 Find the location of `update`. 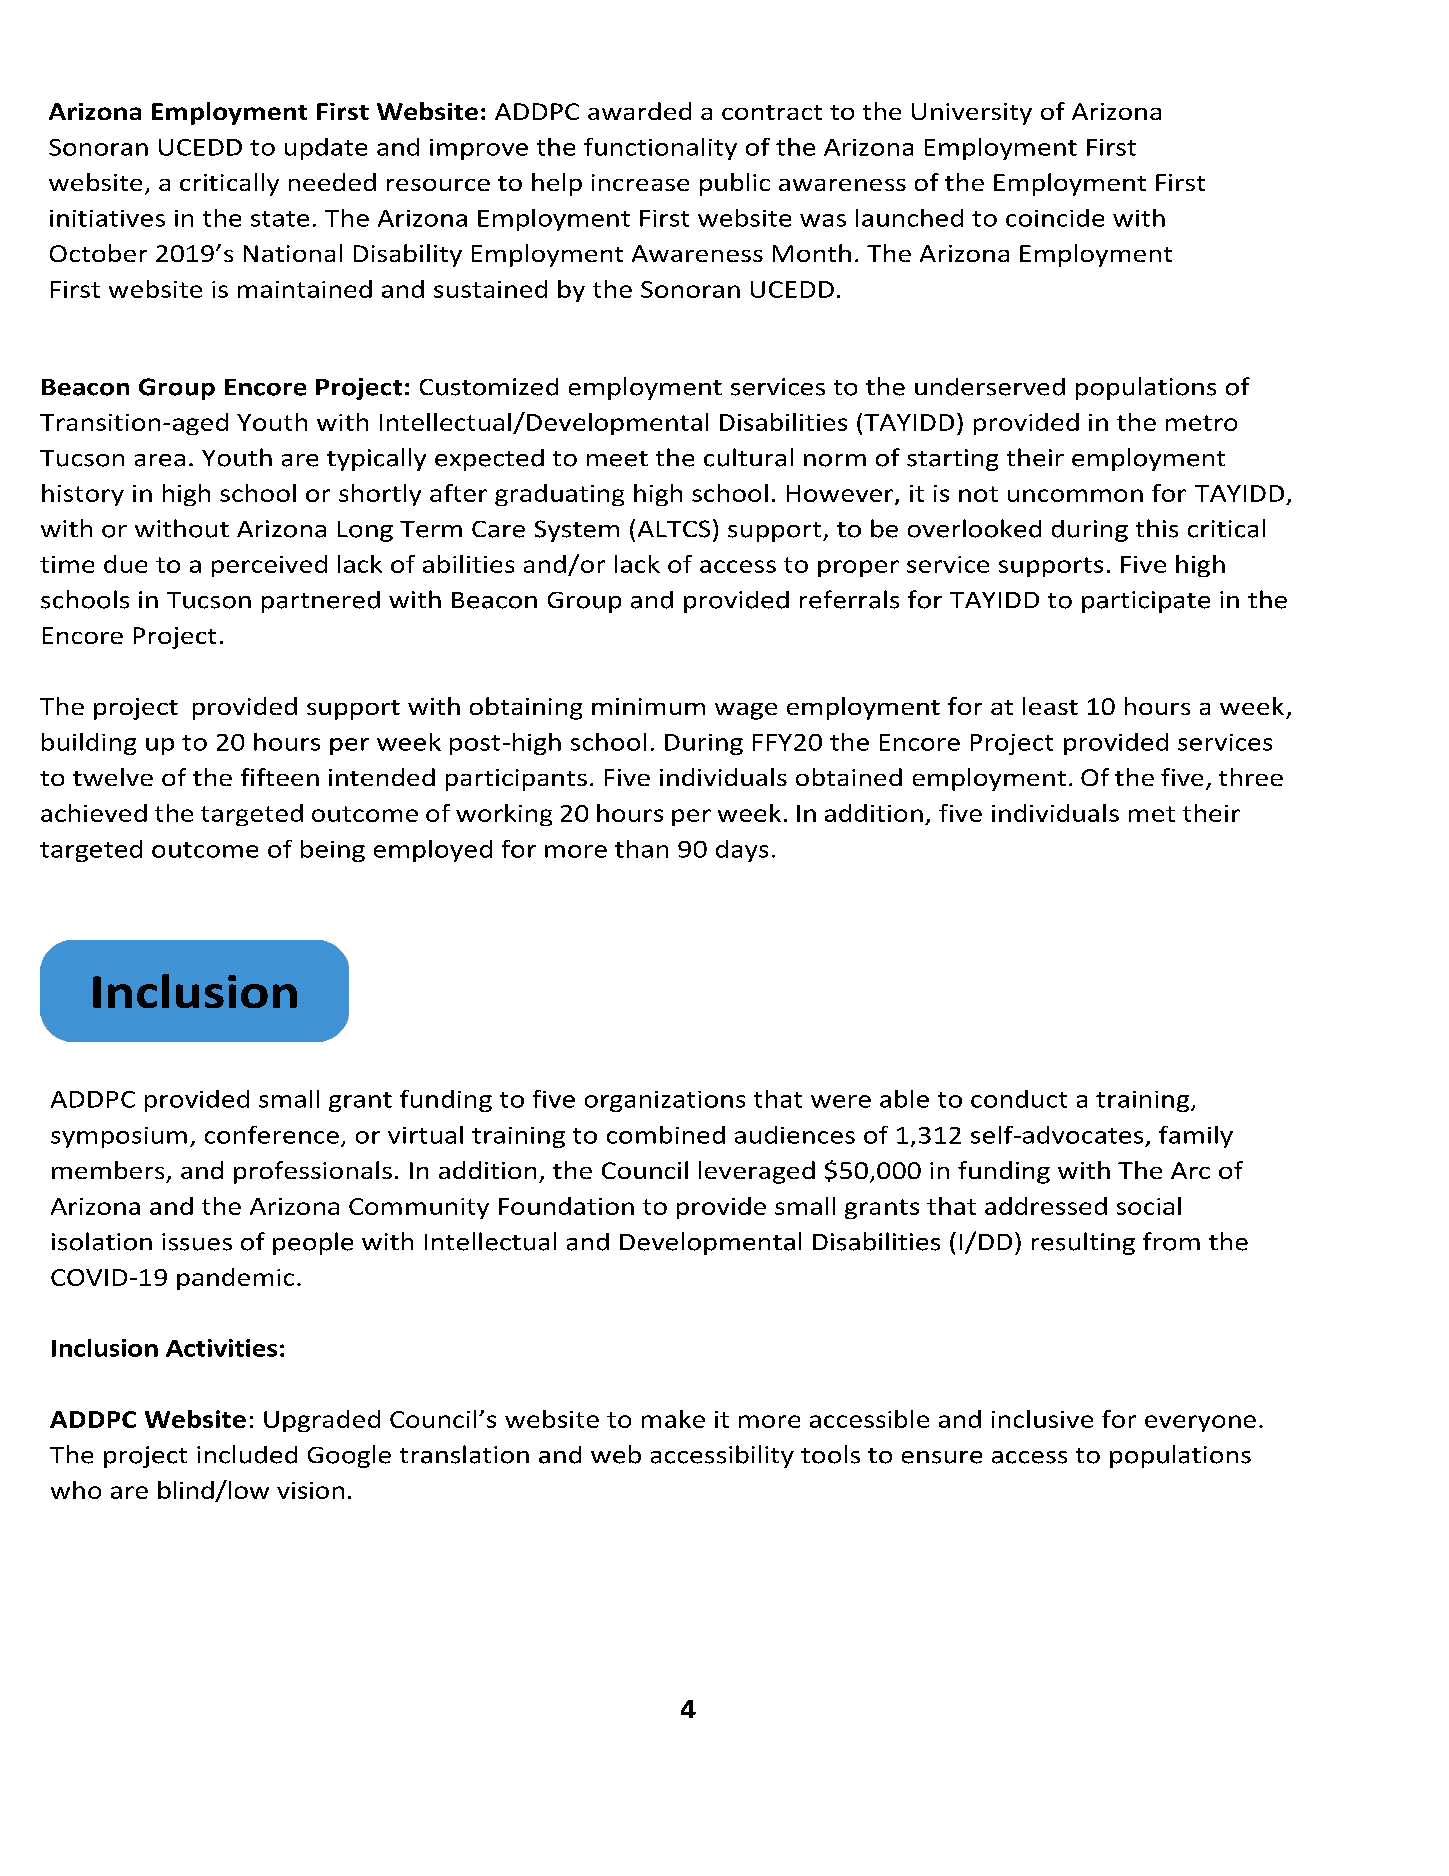

update is located at coordinates (326, 149).
